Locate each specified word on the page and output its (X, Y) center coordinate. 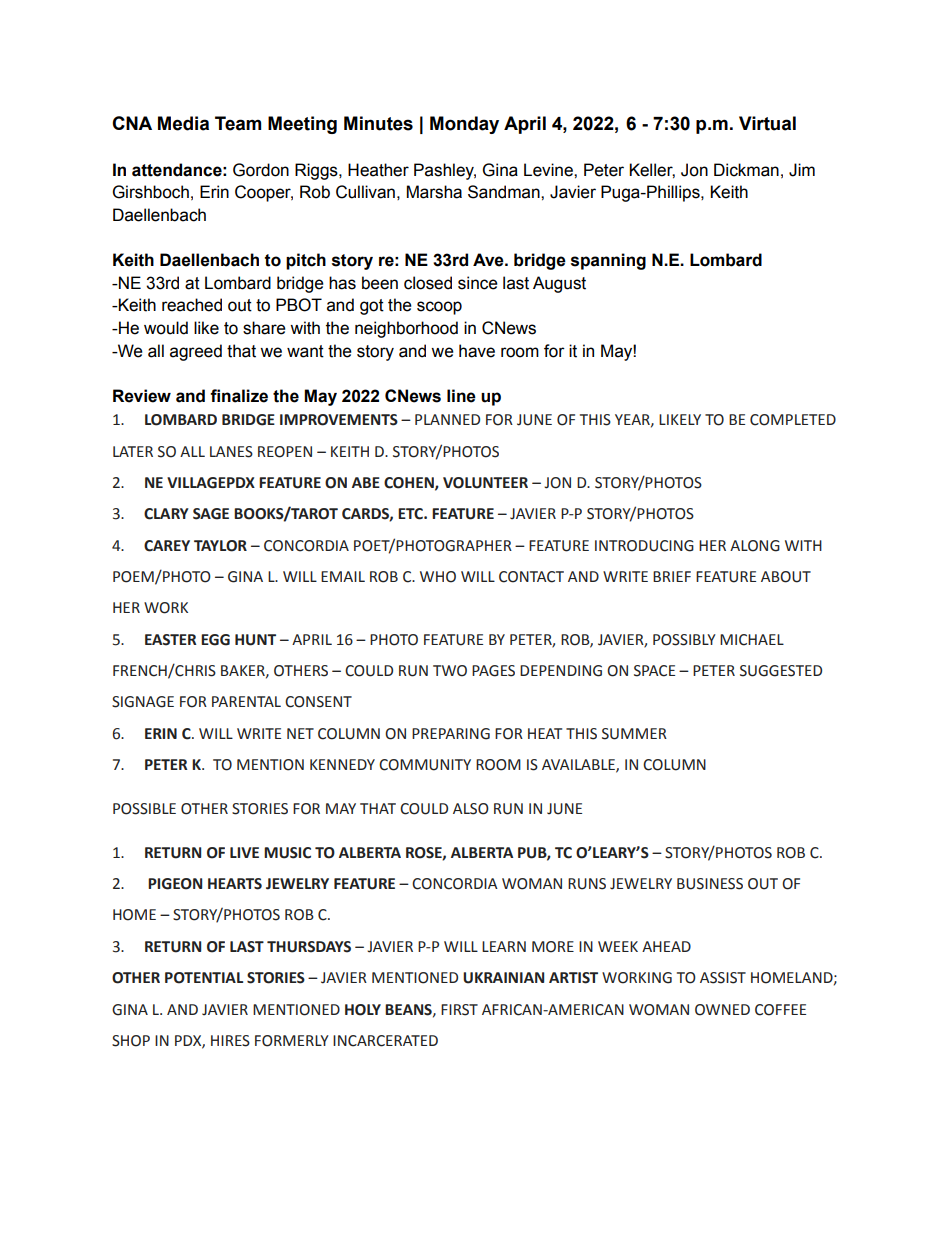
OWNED (722, 1010)
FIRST (459, 1010)
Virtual (767, 123)
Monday (464, 125)
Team (238, 123)
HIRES (230, 1041)
